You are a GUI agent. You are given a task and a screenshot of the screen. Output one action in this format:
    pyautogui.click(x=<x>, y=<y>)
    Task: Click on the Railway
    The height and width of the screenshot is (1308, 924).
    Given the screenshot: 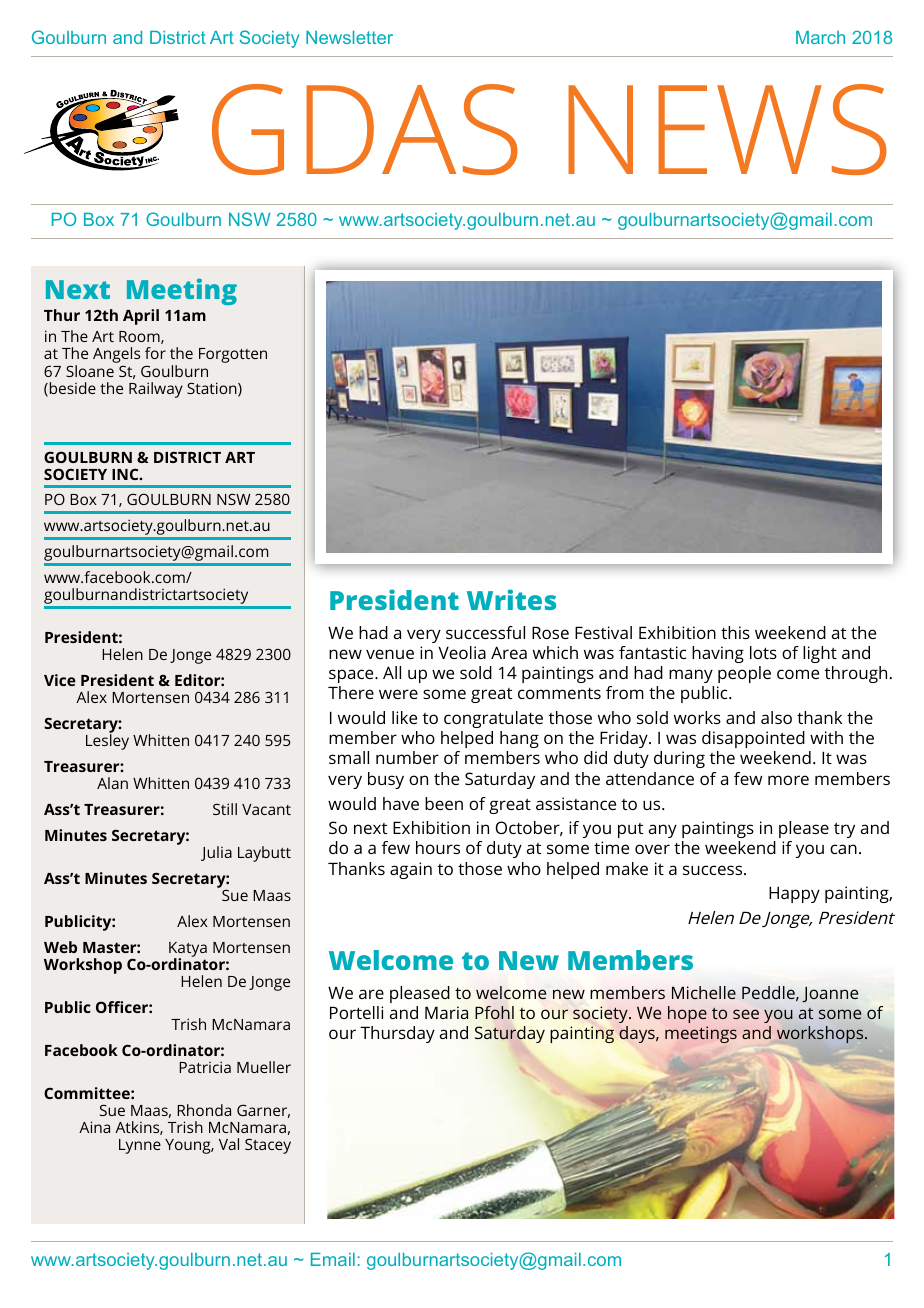 What is the action you would take?
    pyautogui.click(x=156, y=390)
